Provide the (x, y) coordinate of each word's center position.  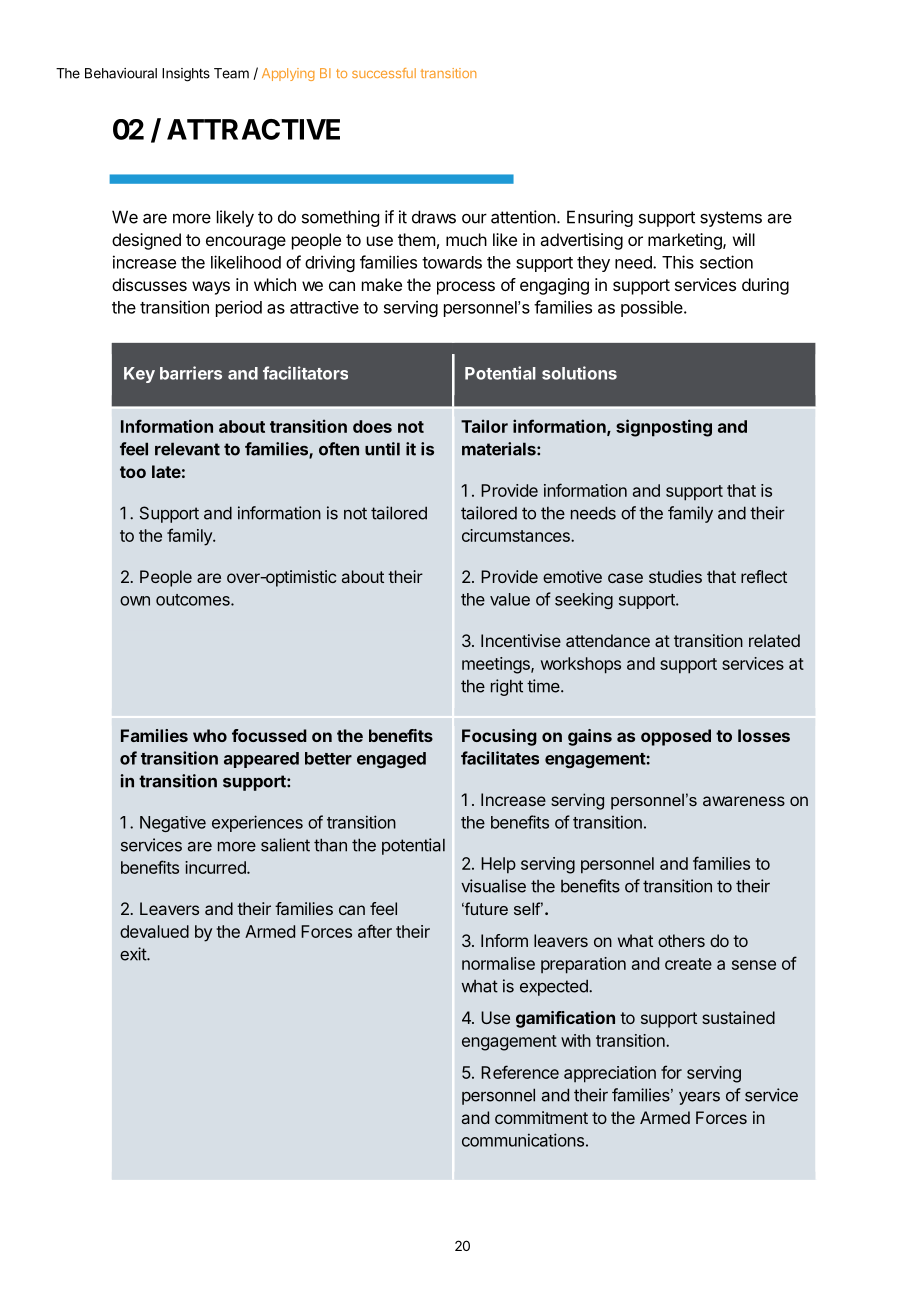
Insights (186, 75)
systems (731, 219)
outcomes (194, 600)
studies (675, 576)
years (699, 1098)
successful (384, 73)
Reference (520, 1072)
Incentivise (521, 640)
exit (134, 954)
